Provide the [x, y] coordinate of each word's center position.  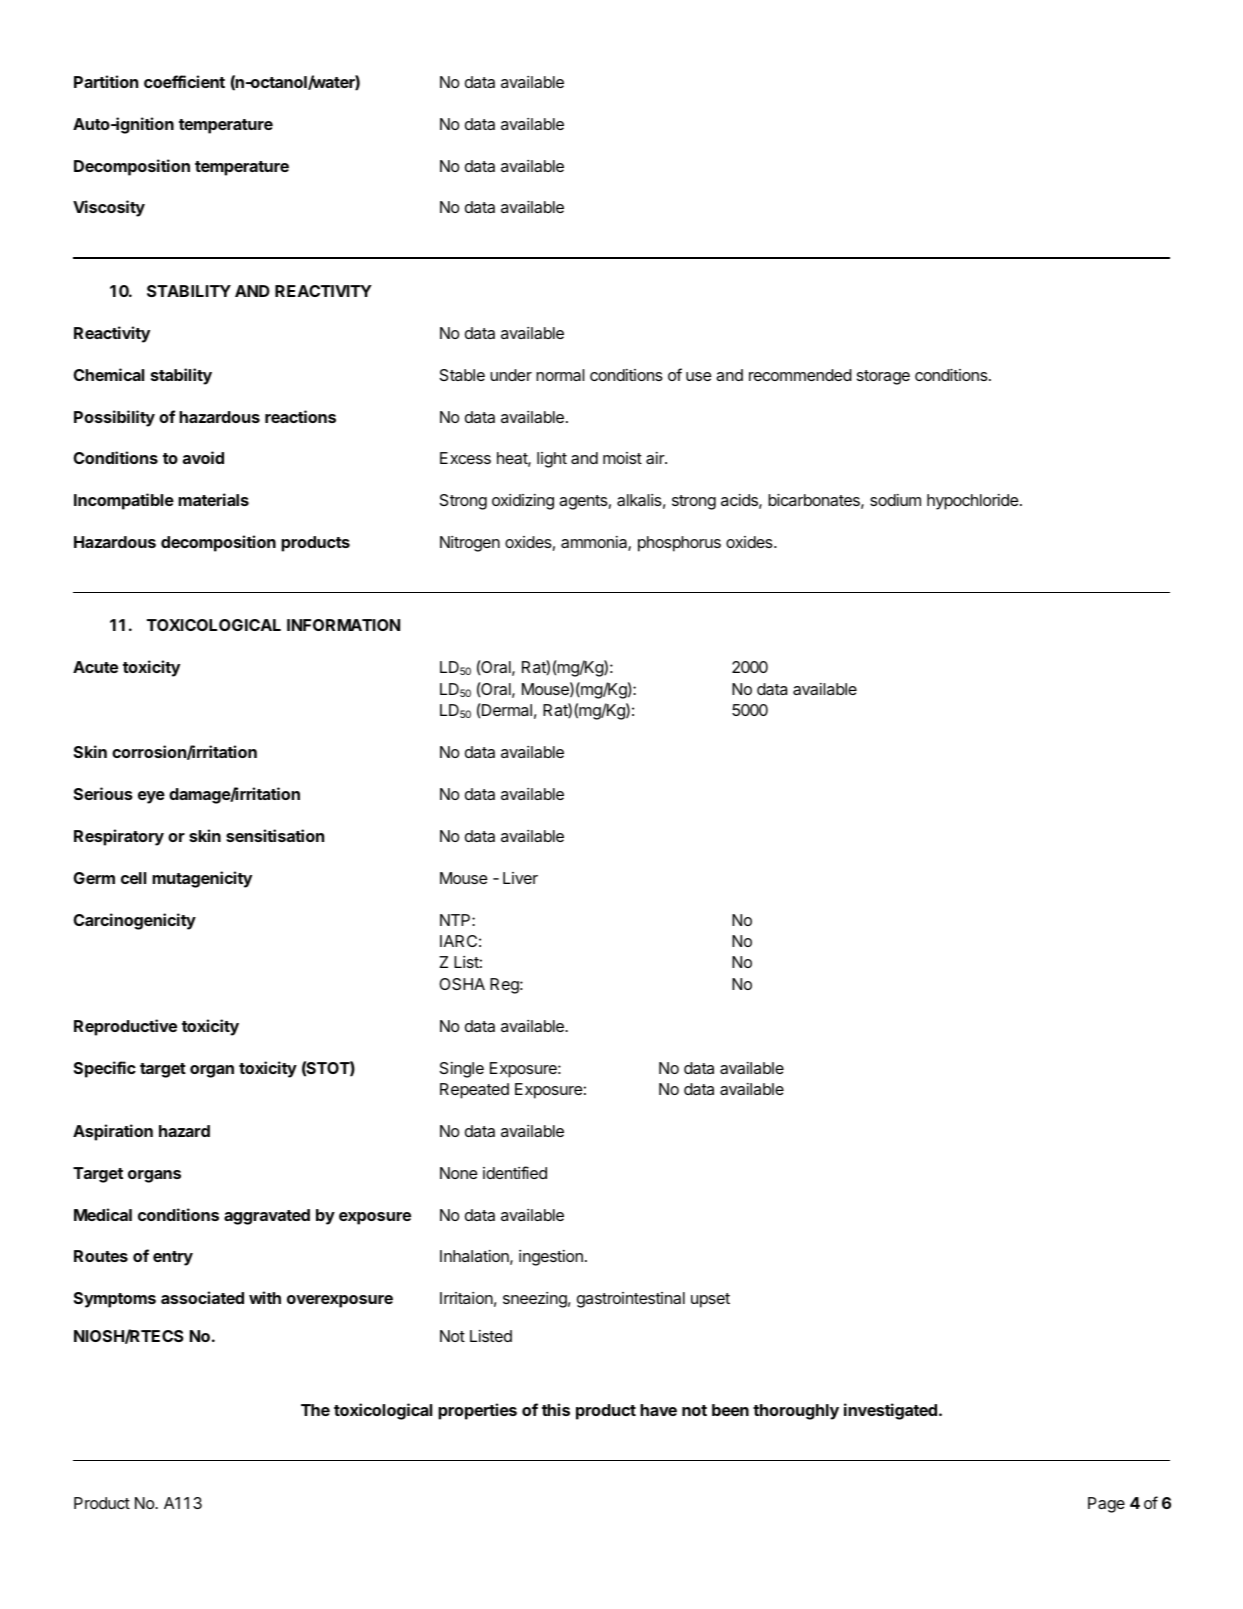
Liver [520, 878]
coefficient [184, 81]
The [315, 1410]
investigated [890, 1411]
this [556, 1409]
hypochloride [973, 502]
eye [151, 797]
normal [560, 375]
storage [883, 377]
